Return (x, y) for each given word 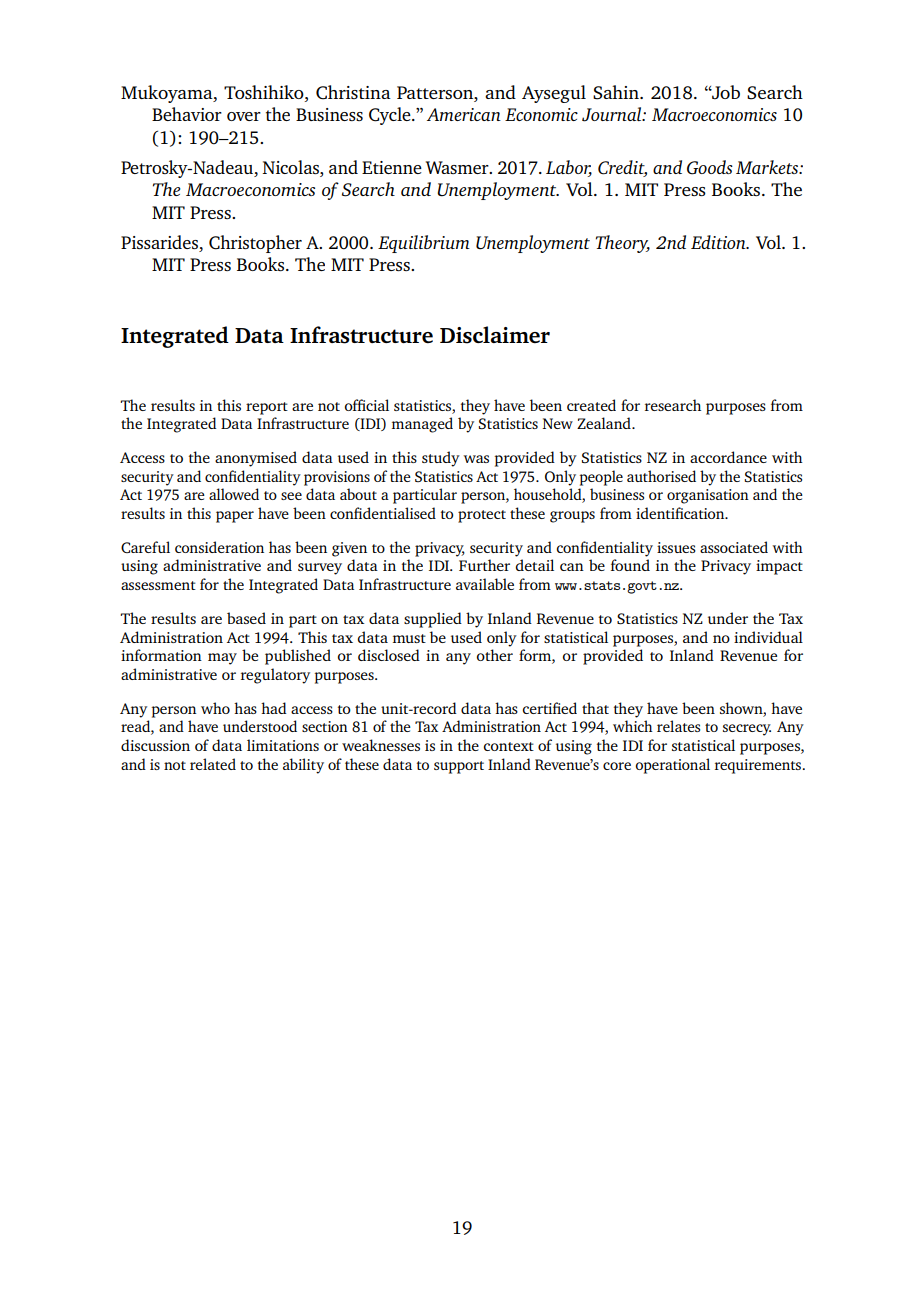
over (244, 116)
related (213, 764)
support (459, 767)
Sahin (617, 92)
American (464, 114)
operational (672, 766)
